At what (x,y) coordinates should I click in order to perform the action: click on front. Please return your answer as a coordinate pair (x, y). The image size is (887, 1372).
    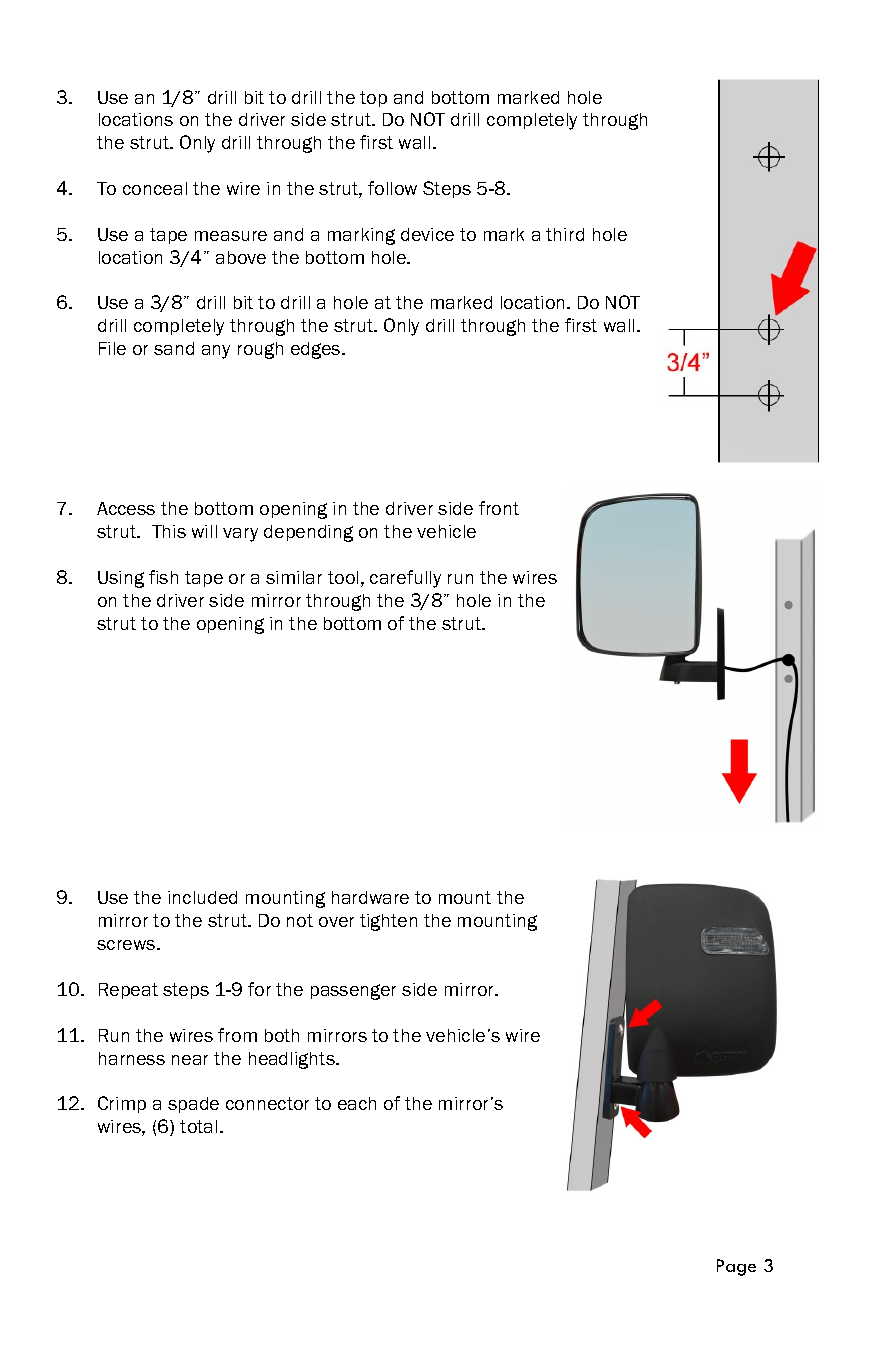
    Looking at the image, I should click on (499, 508).
